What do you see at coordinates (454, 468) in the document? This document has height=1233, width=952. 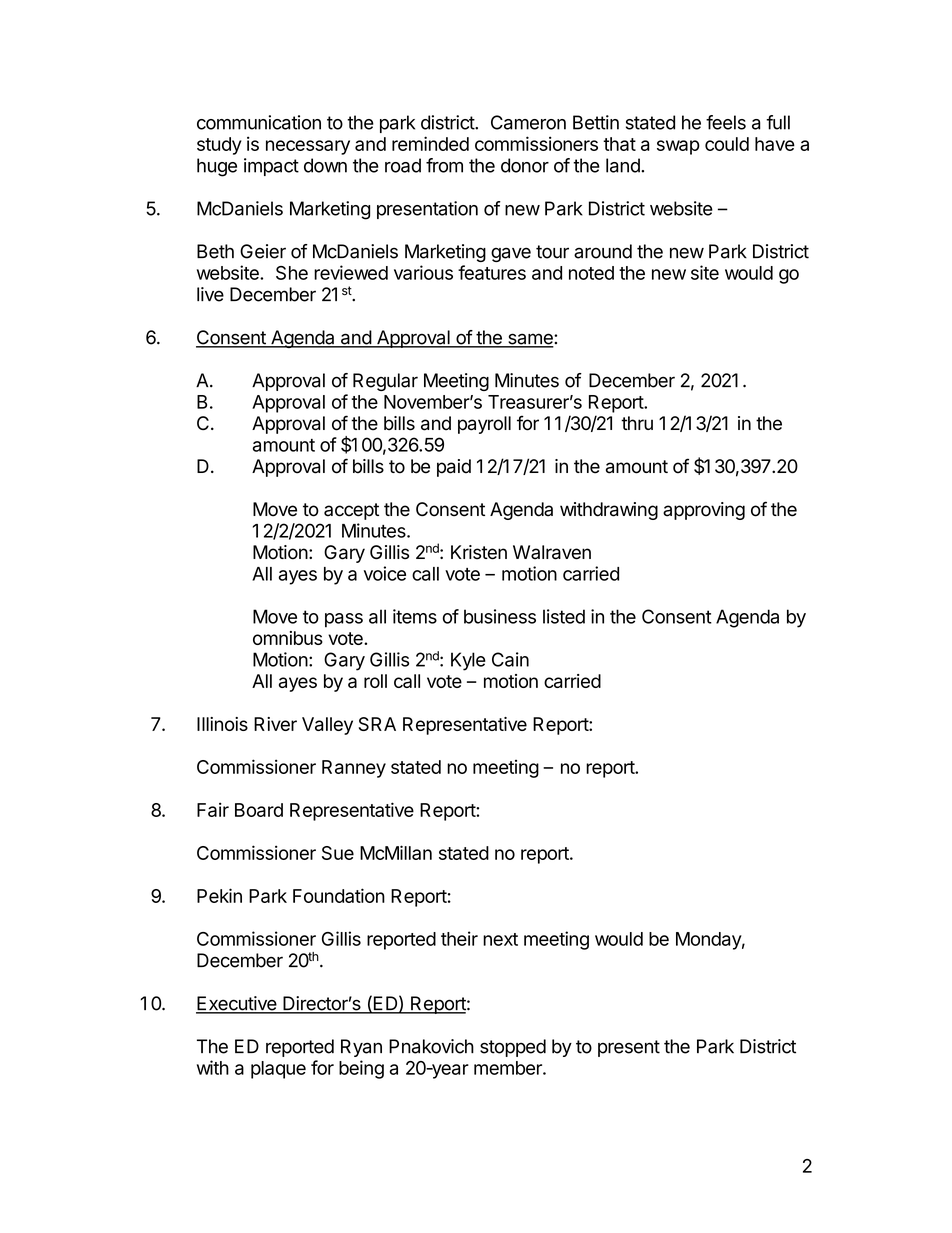 I see `paid` at bounding box center [454, 468].
